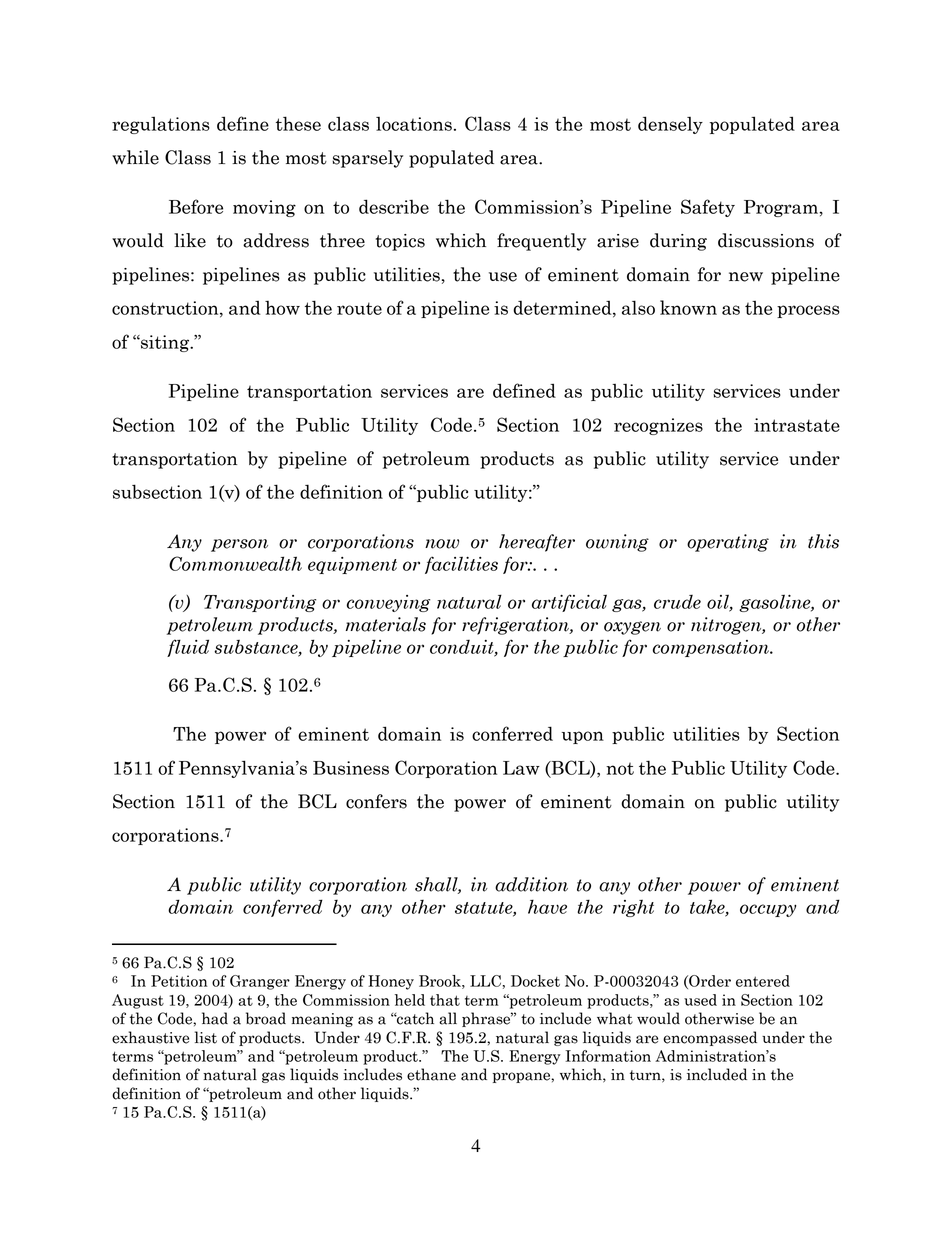 The image size is (952, 1233). Describe the element at coordinates (414, 124) in the page. I see `locations` at that location.
